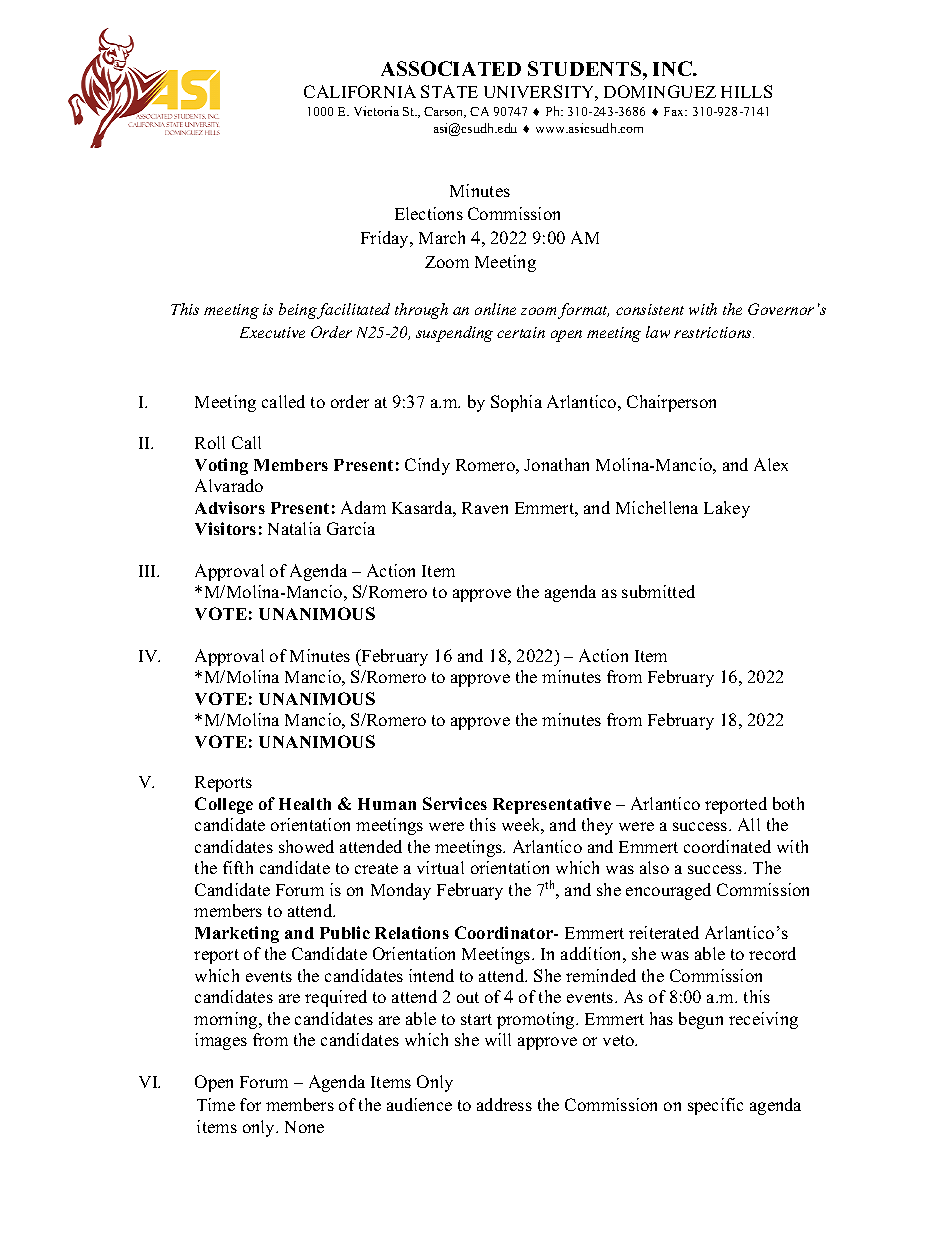 The image size is (952, 1233). Describe the element at coordinates (360, 91) in the screenshot. I see `CALIFORNIA` at that location.
